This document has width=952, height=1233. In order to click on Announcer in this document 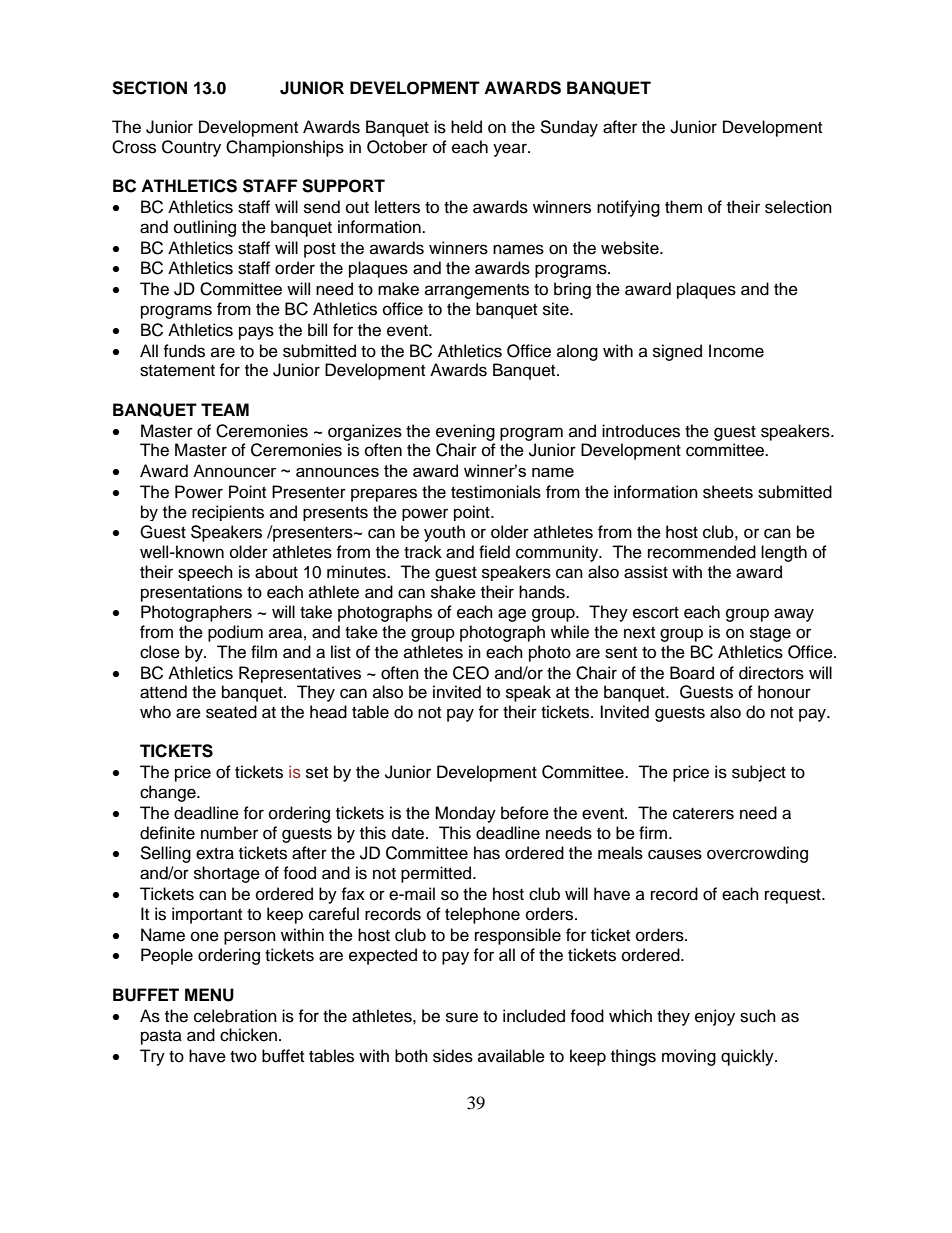, I will do `click(235, 471)`.
